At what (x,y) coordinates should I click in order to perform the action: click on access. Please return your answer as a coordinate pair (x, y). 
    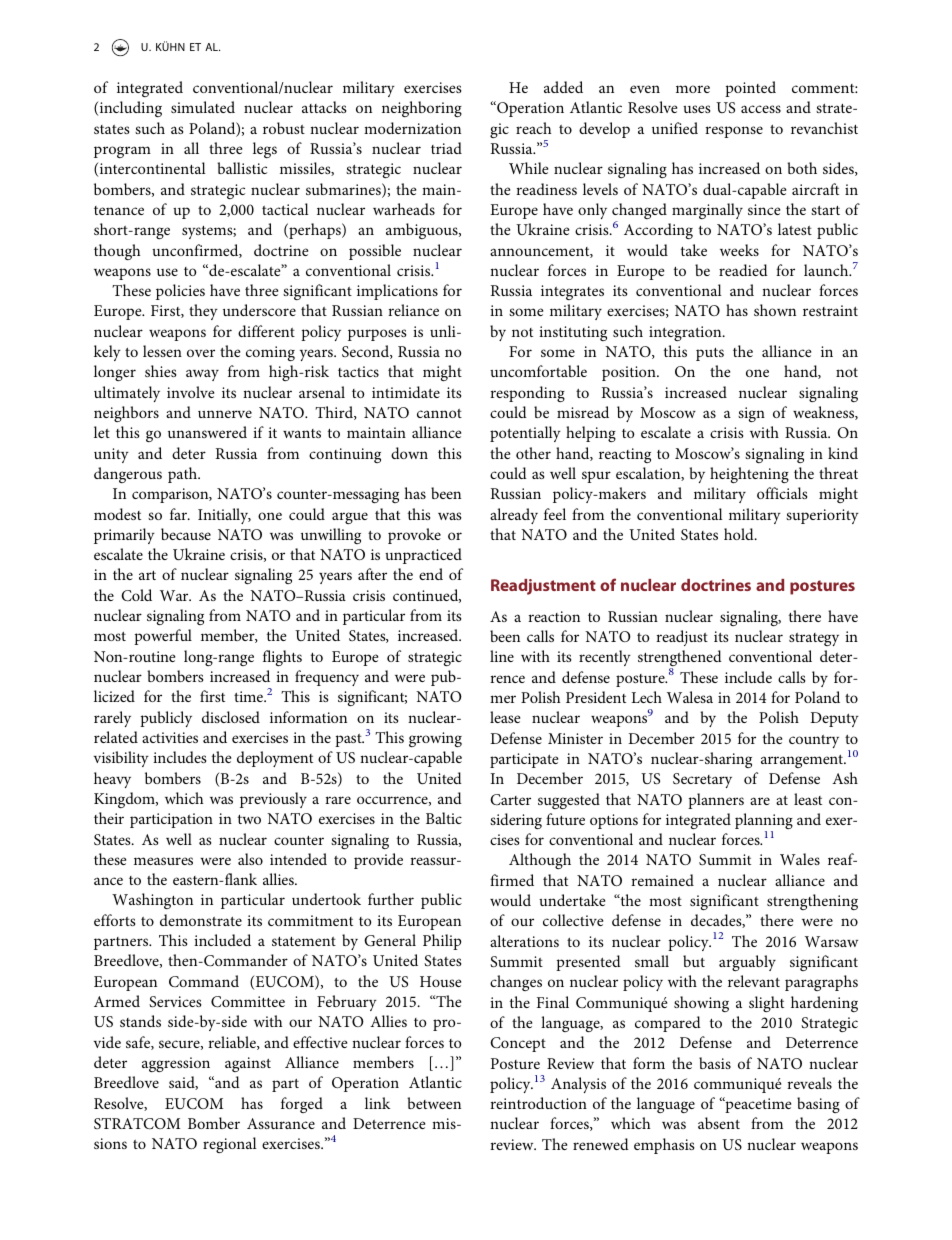
    Looking at the image, I should click on (761, 109).
